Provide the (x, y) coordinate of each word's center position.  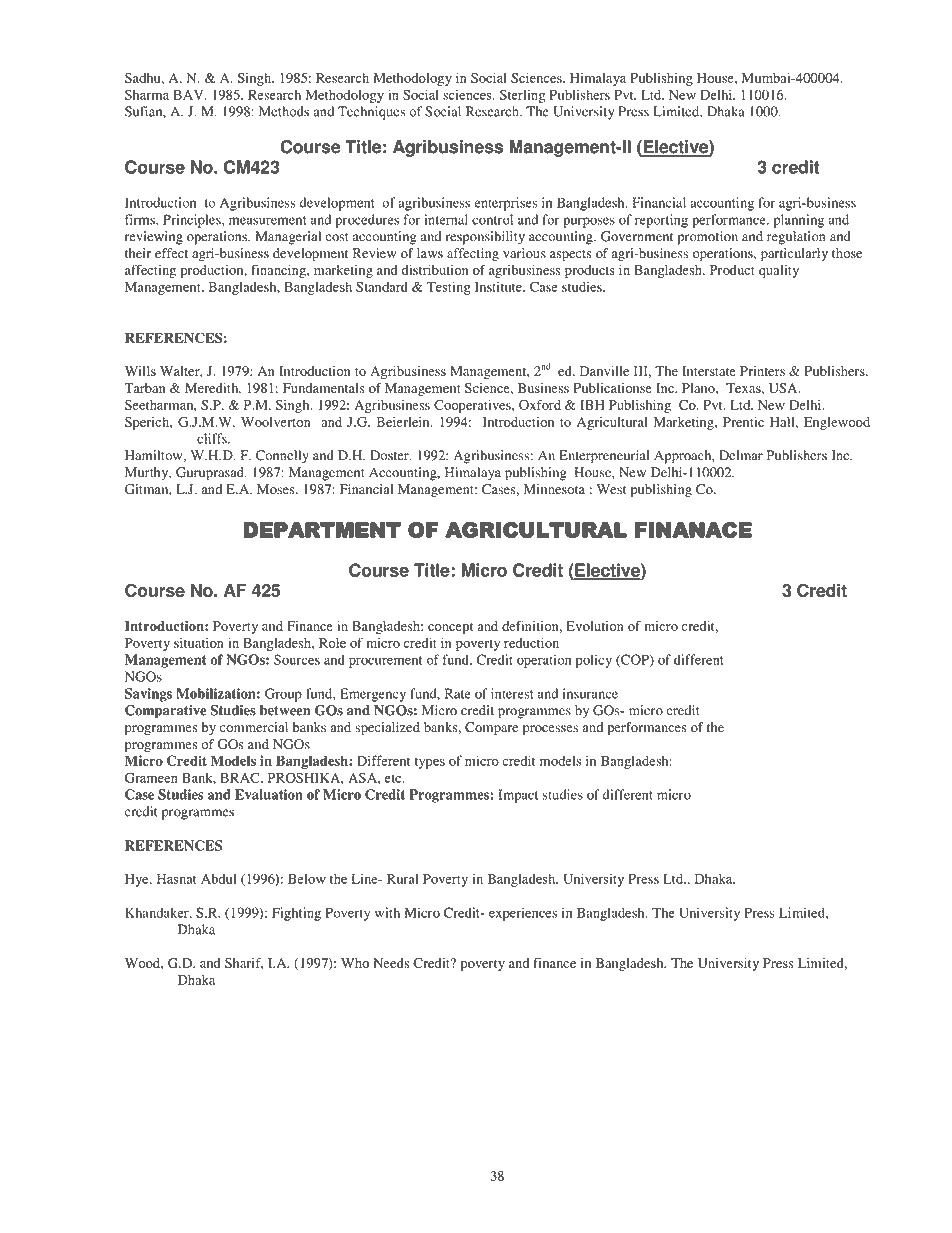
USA (784, 388)
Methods (284, 111)
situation (199, 643)
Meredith (213, 388)
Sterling (522, 96)
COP (635, 660)
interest (512, 693)
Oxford (540, 404)
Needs (391, 963)
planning (799, 221)
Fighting (296, 914)
